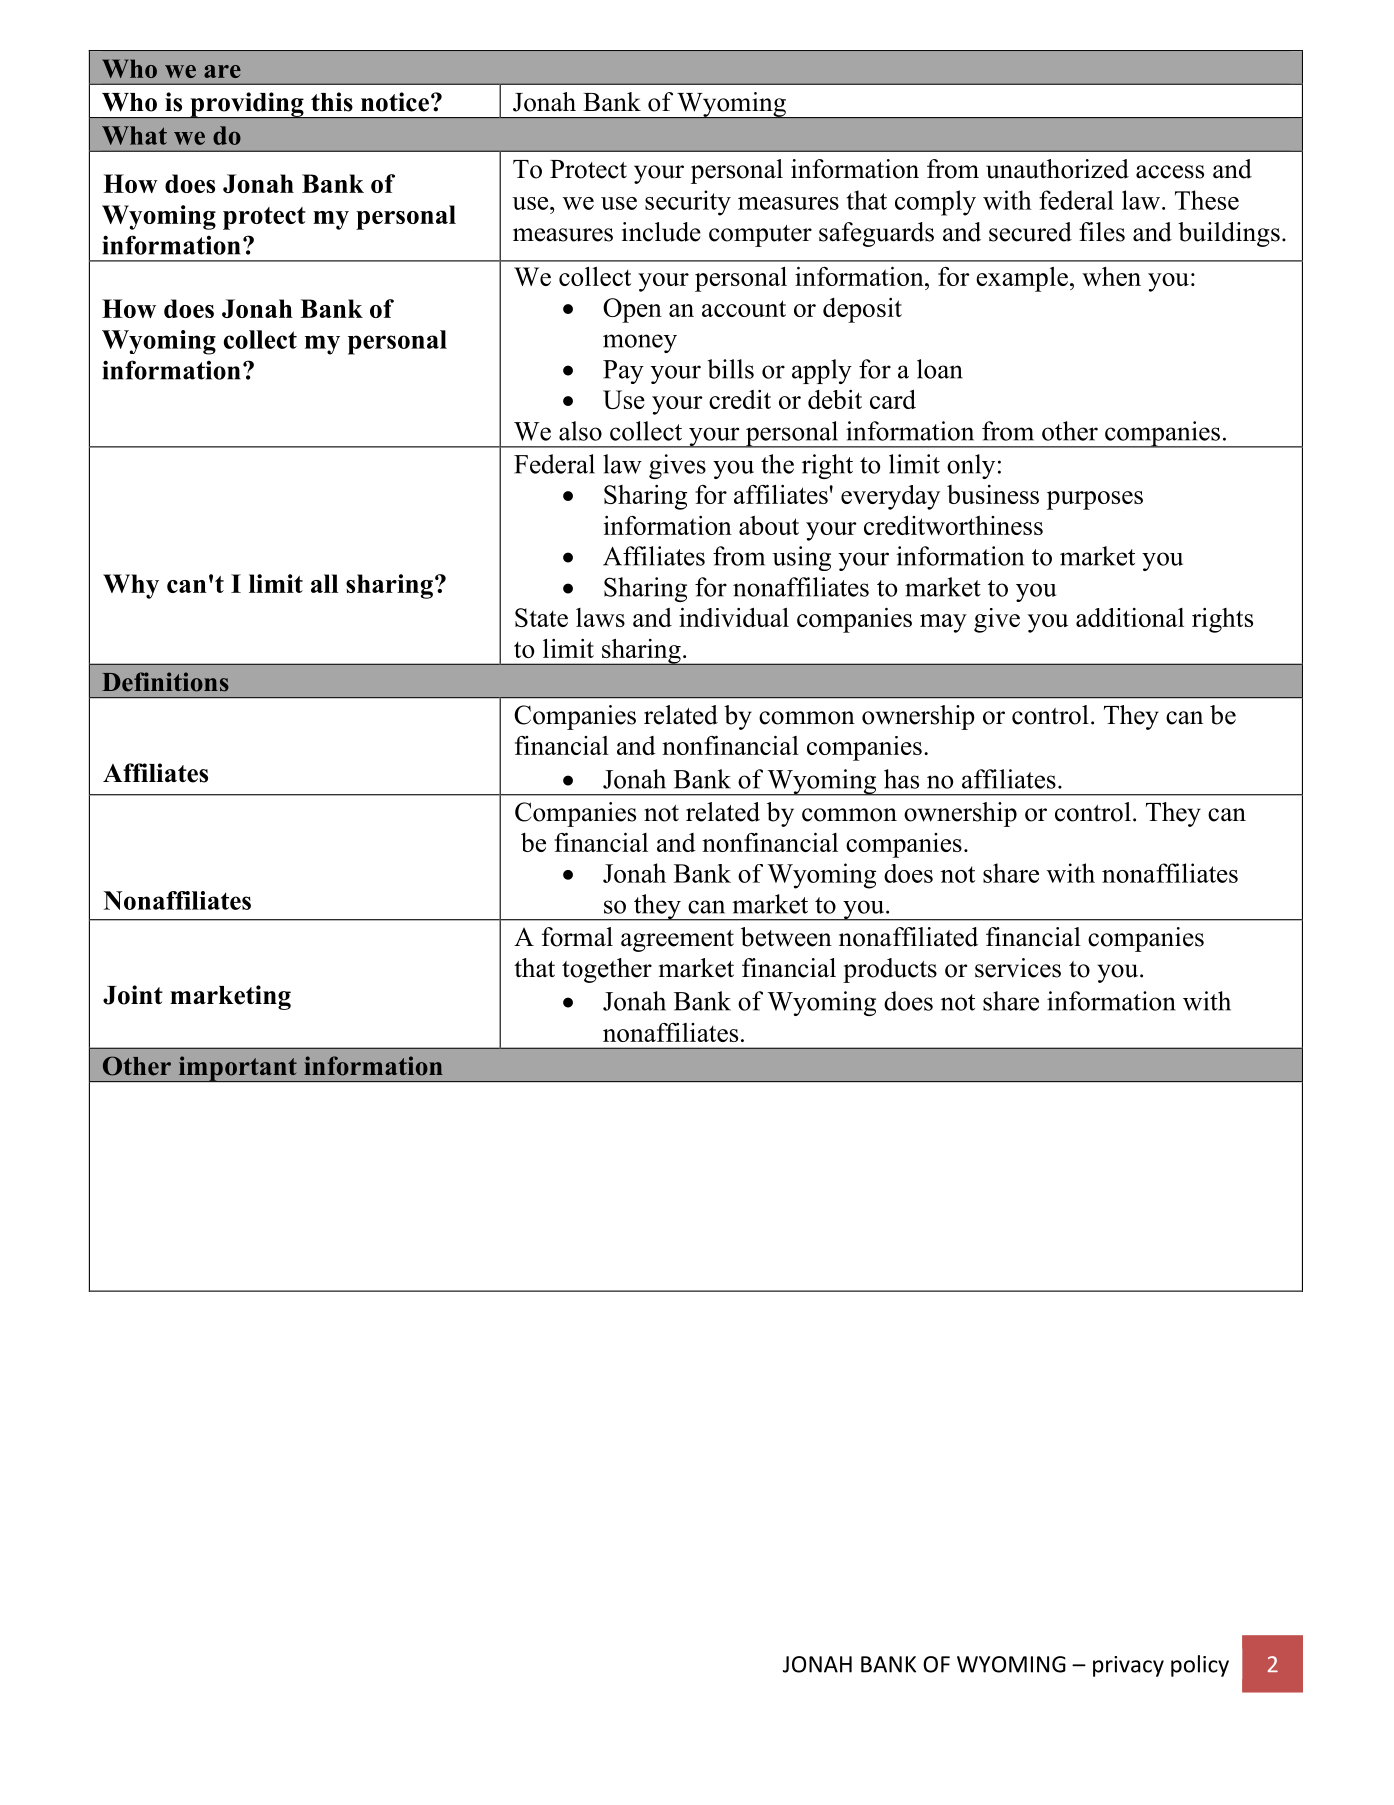 This page has width=1394, height=1805. What do you see at coordinates (1095, 500) in the page?
I see `purposes` at bounding box center [1095, 500].
